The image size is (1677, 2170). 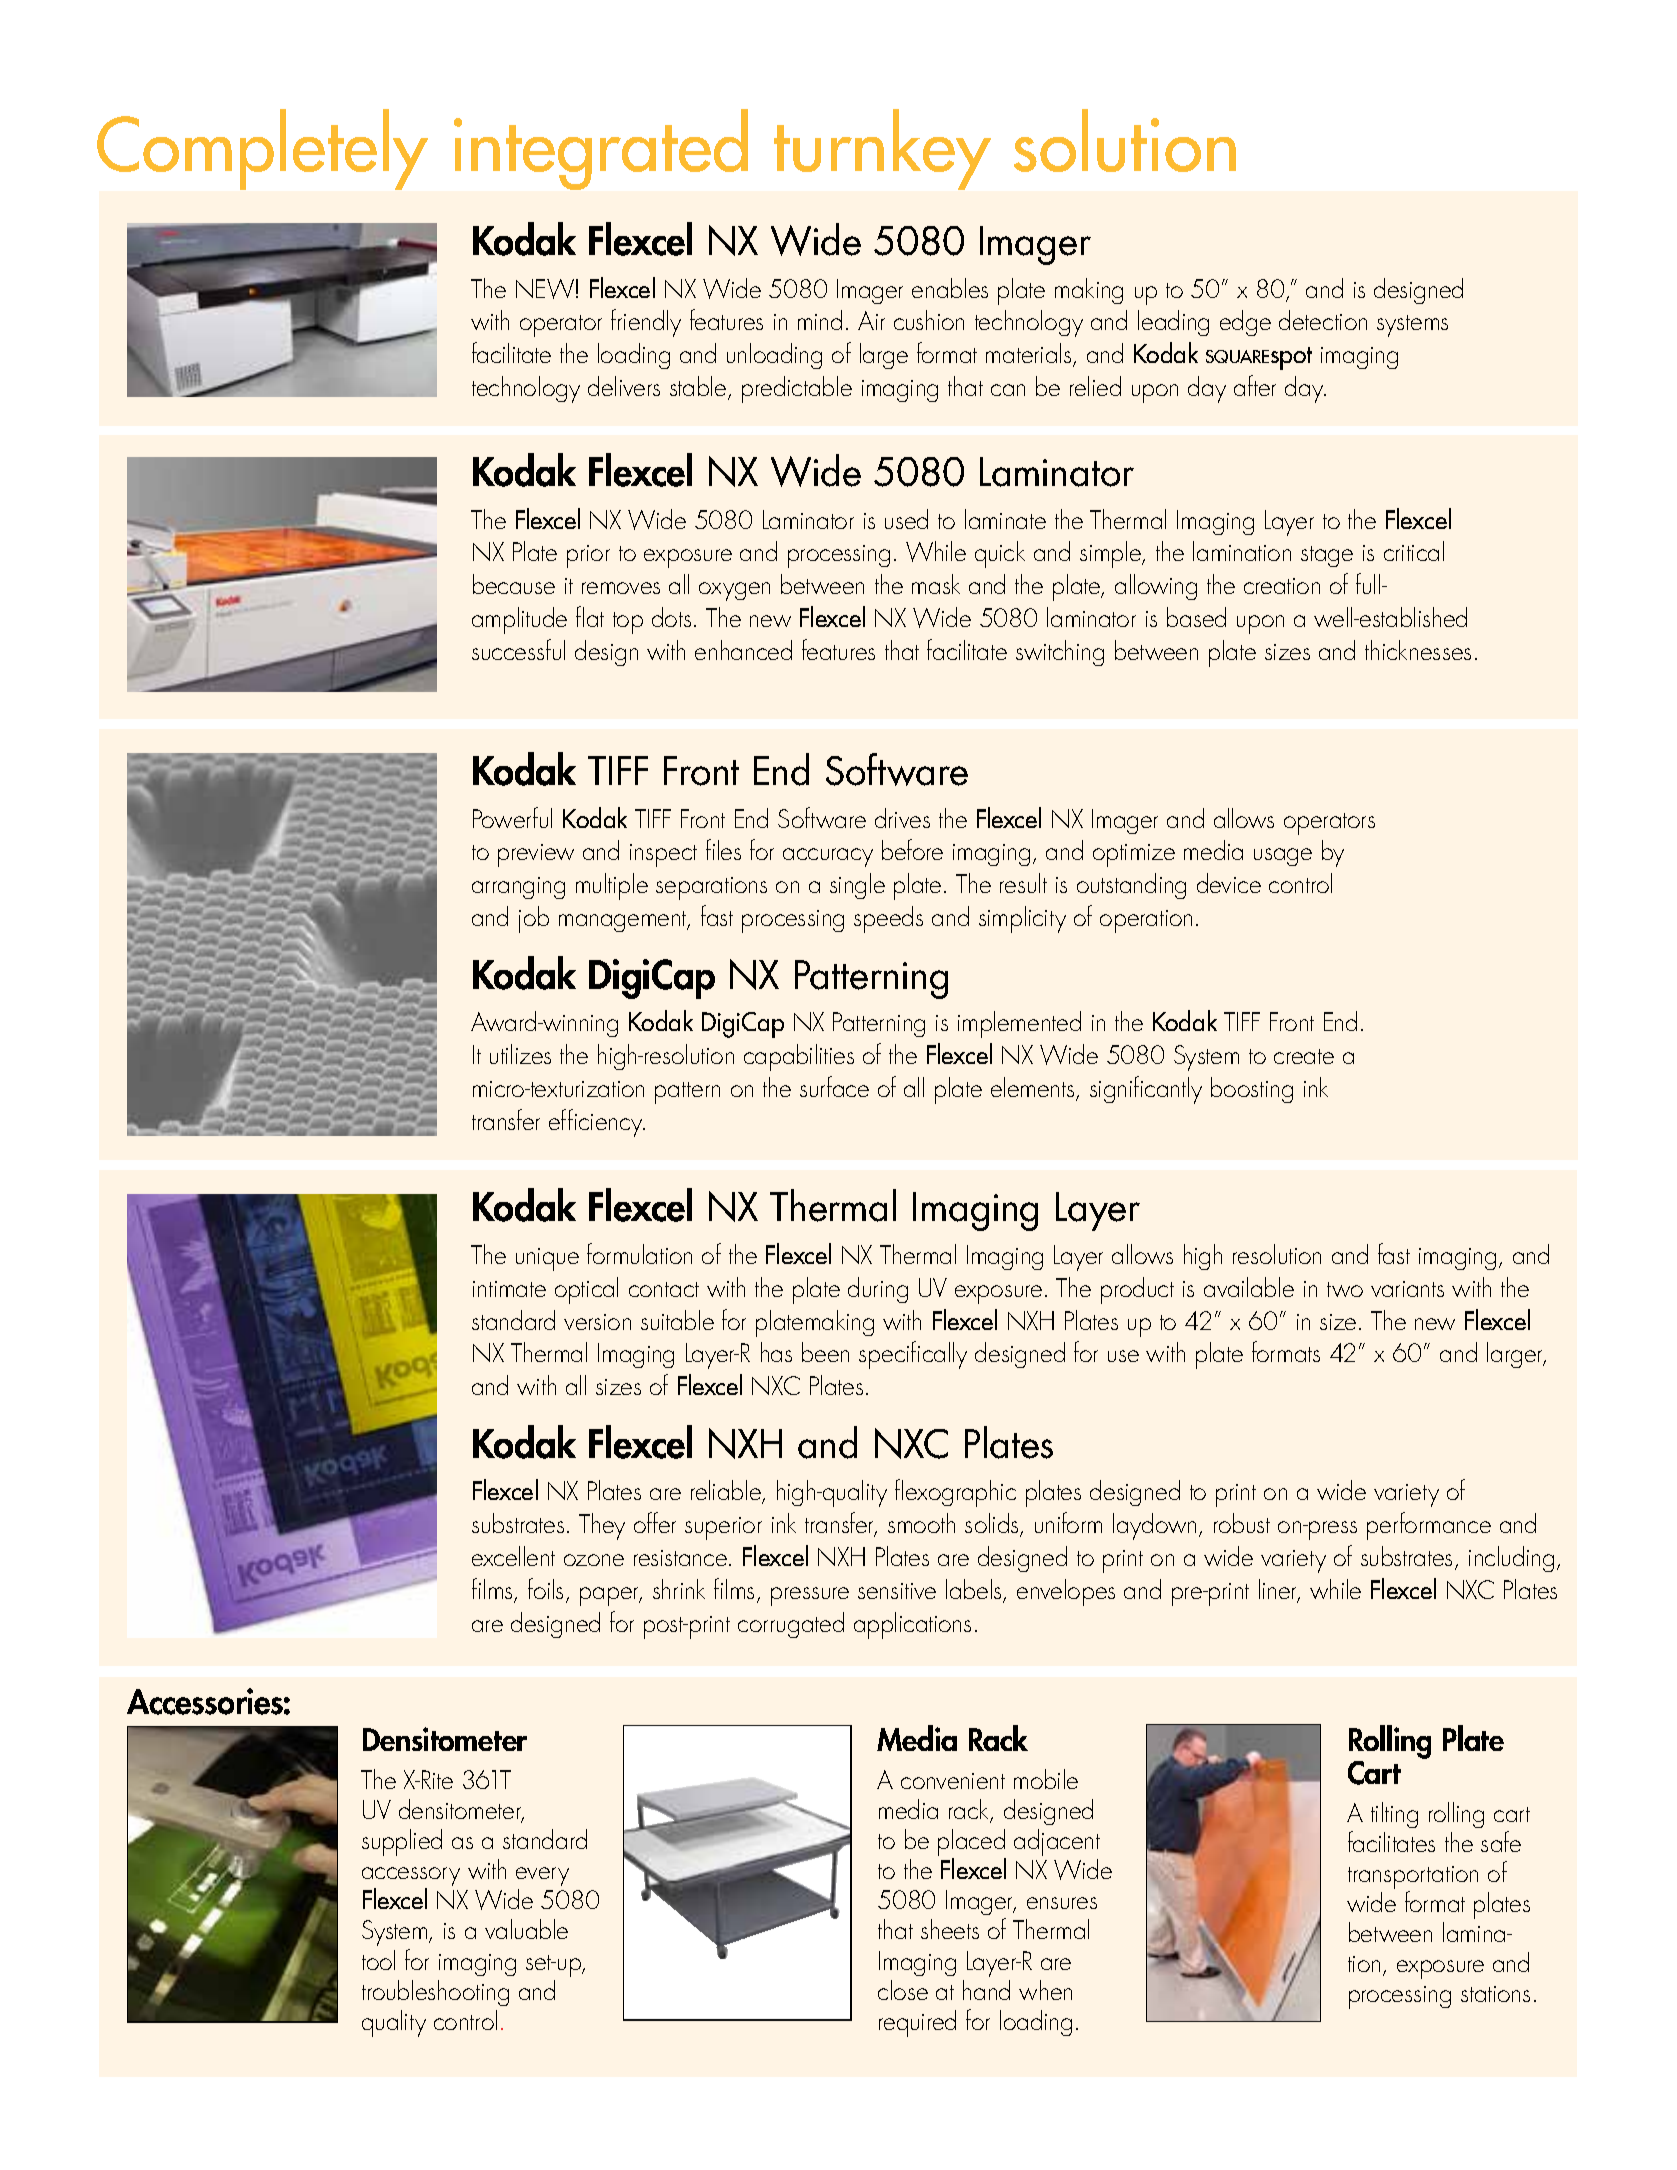 What do you see at coordinates (1394, 1815) in the document?
I see `tilting` at bounding box center [1394, 1815].
